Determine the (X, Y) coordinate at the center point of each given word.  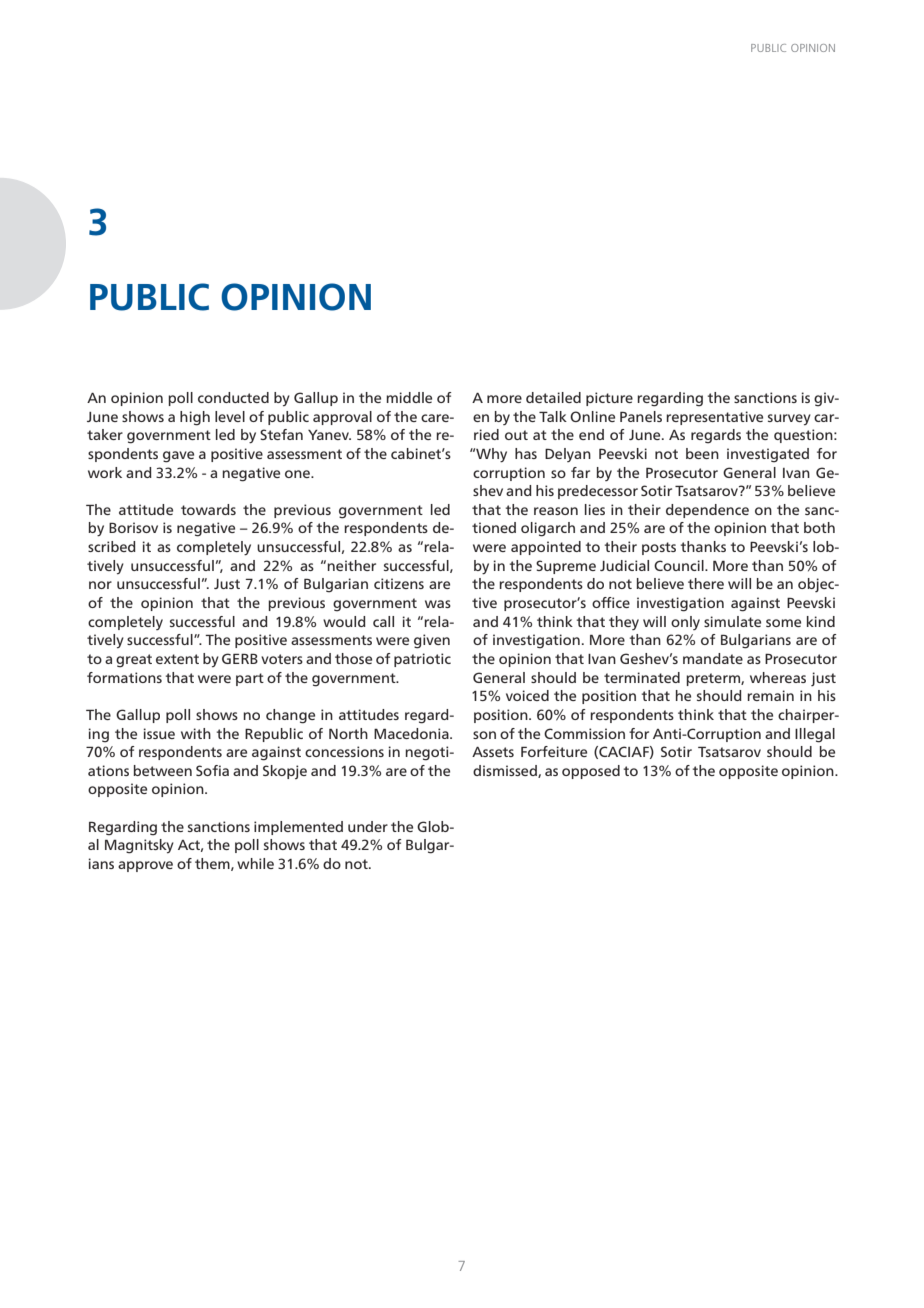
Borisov (133, 527)
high (195, 418)
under (368, 826)
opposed (591, 772)
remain (770, 695)
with (196, 733)
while (255, 863)
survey (789, 419)
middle (409, 397)
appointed (546, 548)
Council (680, 565)
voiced (527, 695)
